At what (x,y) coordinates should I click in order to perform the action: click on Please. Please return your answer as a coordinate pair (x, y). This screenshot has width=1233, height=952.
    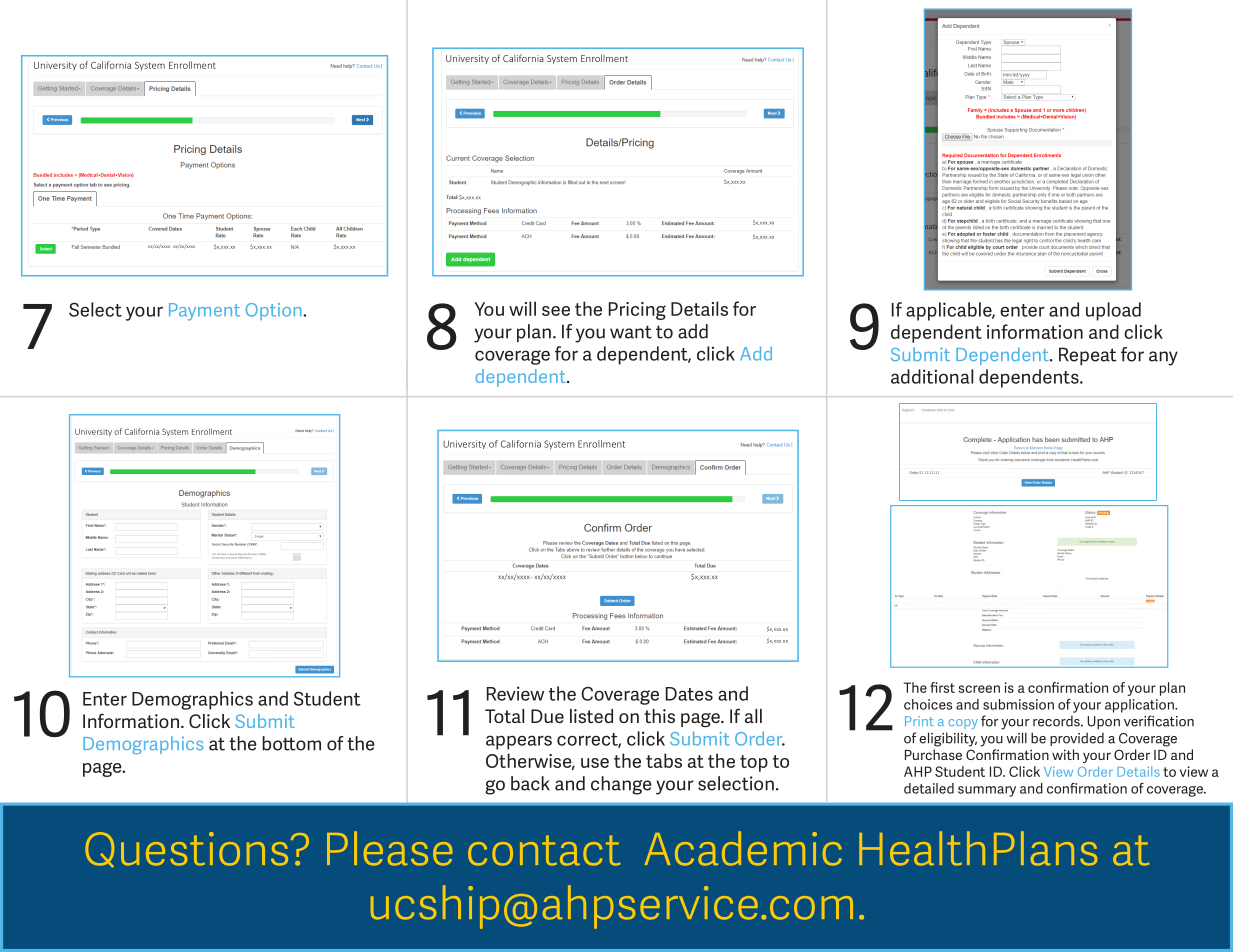
    Looking at the image, I should click on (389, 848).
